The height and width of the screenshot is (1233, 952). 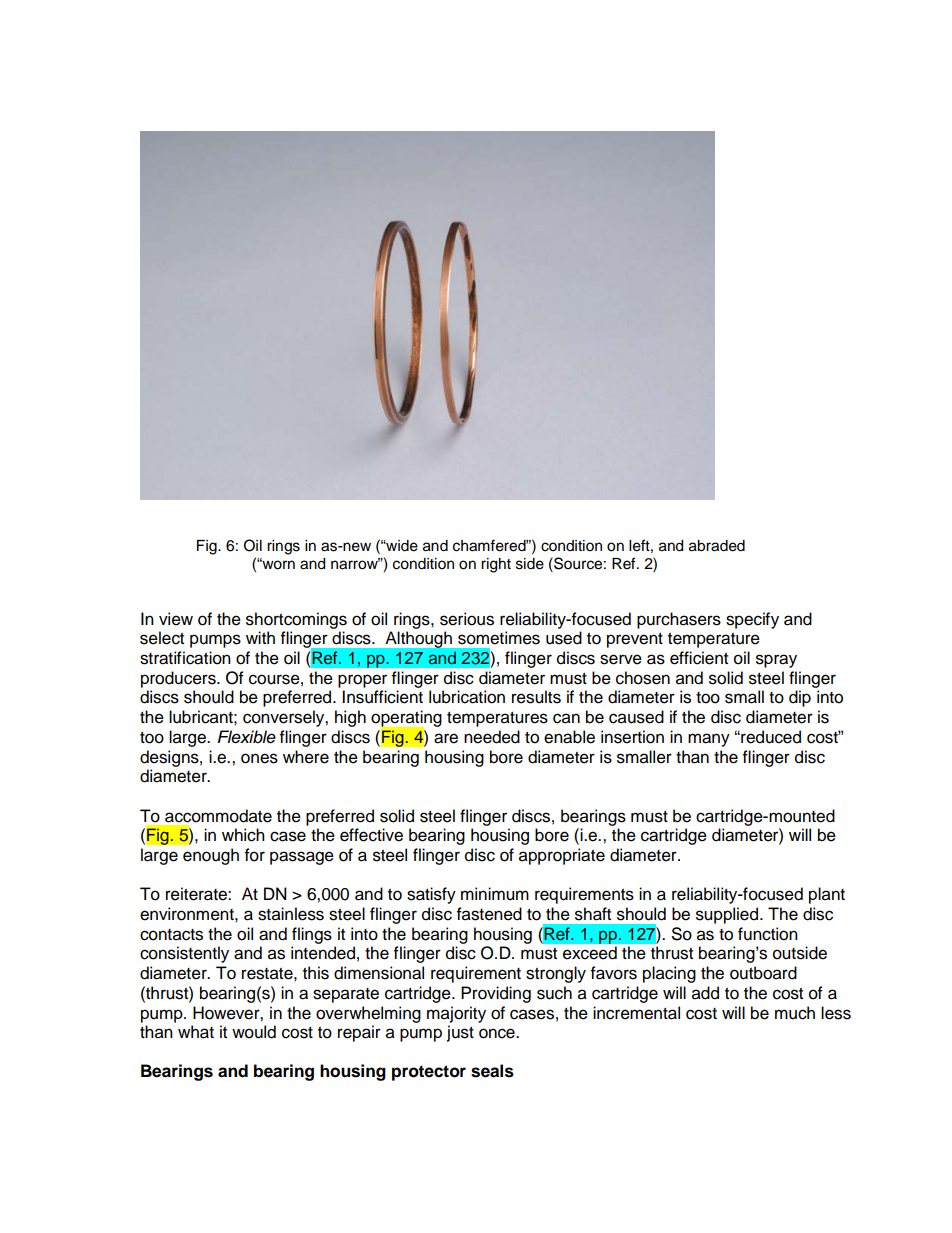 What do you see at coordinates (709, 740) in the screenshot?
I see `many` at bounding box center [709, 740].
